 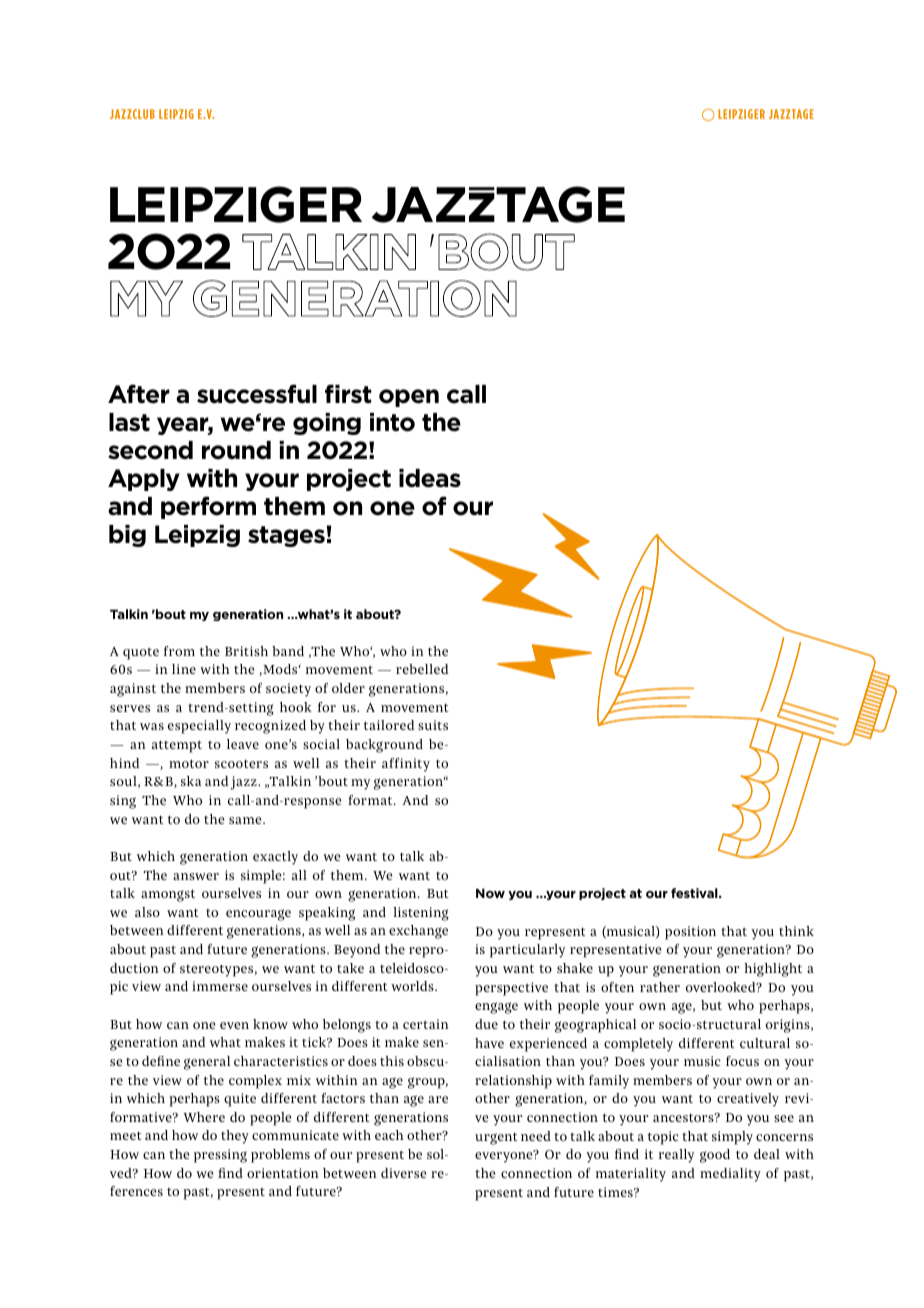 I want to click on ska, so click(x=191, y=781).
